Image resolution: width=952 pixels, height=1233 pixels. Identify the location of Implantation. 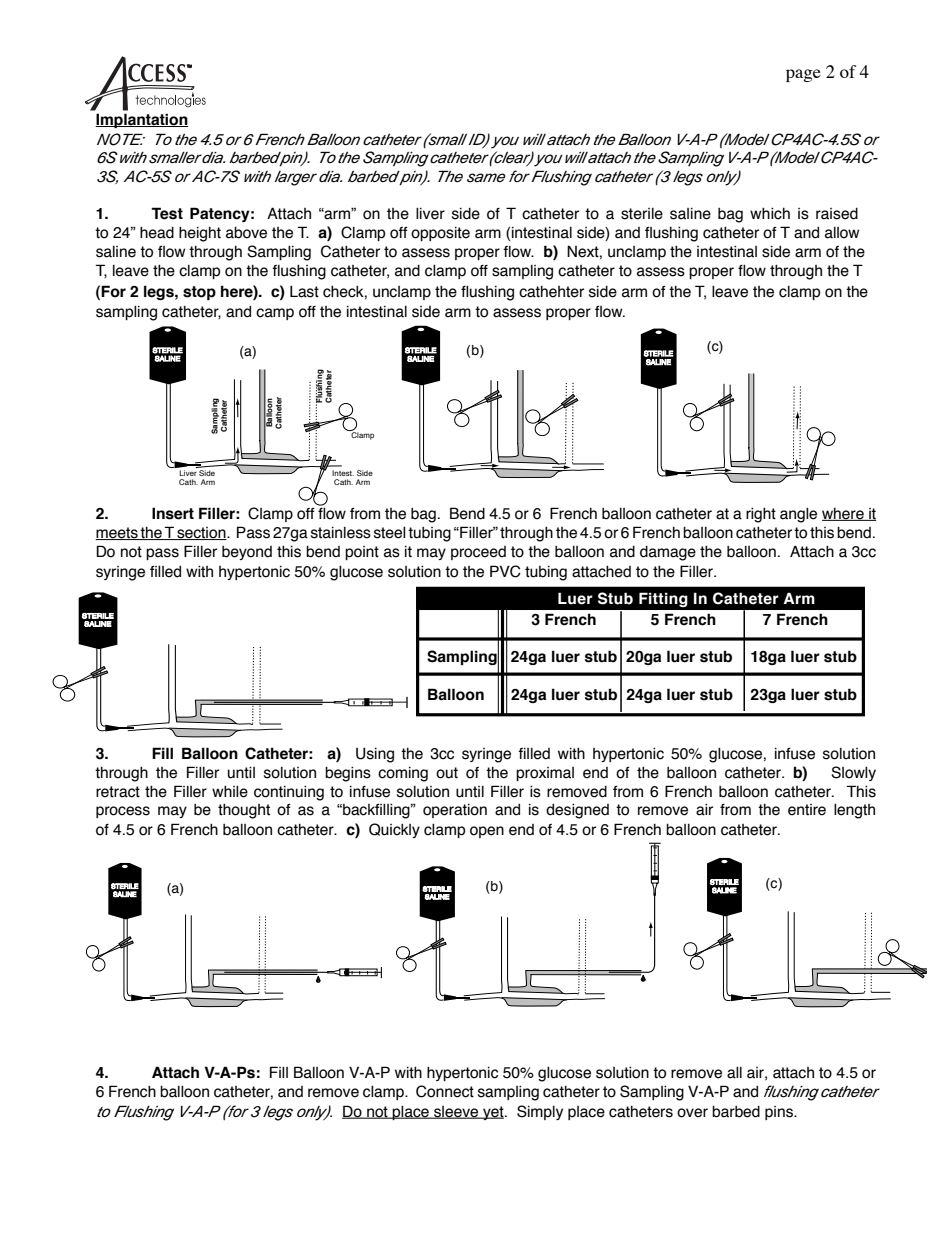
(141, 120).
